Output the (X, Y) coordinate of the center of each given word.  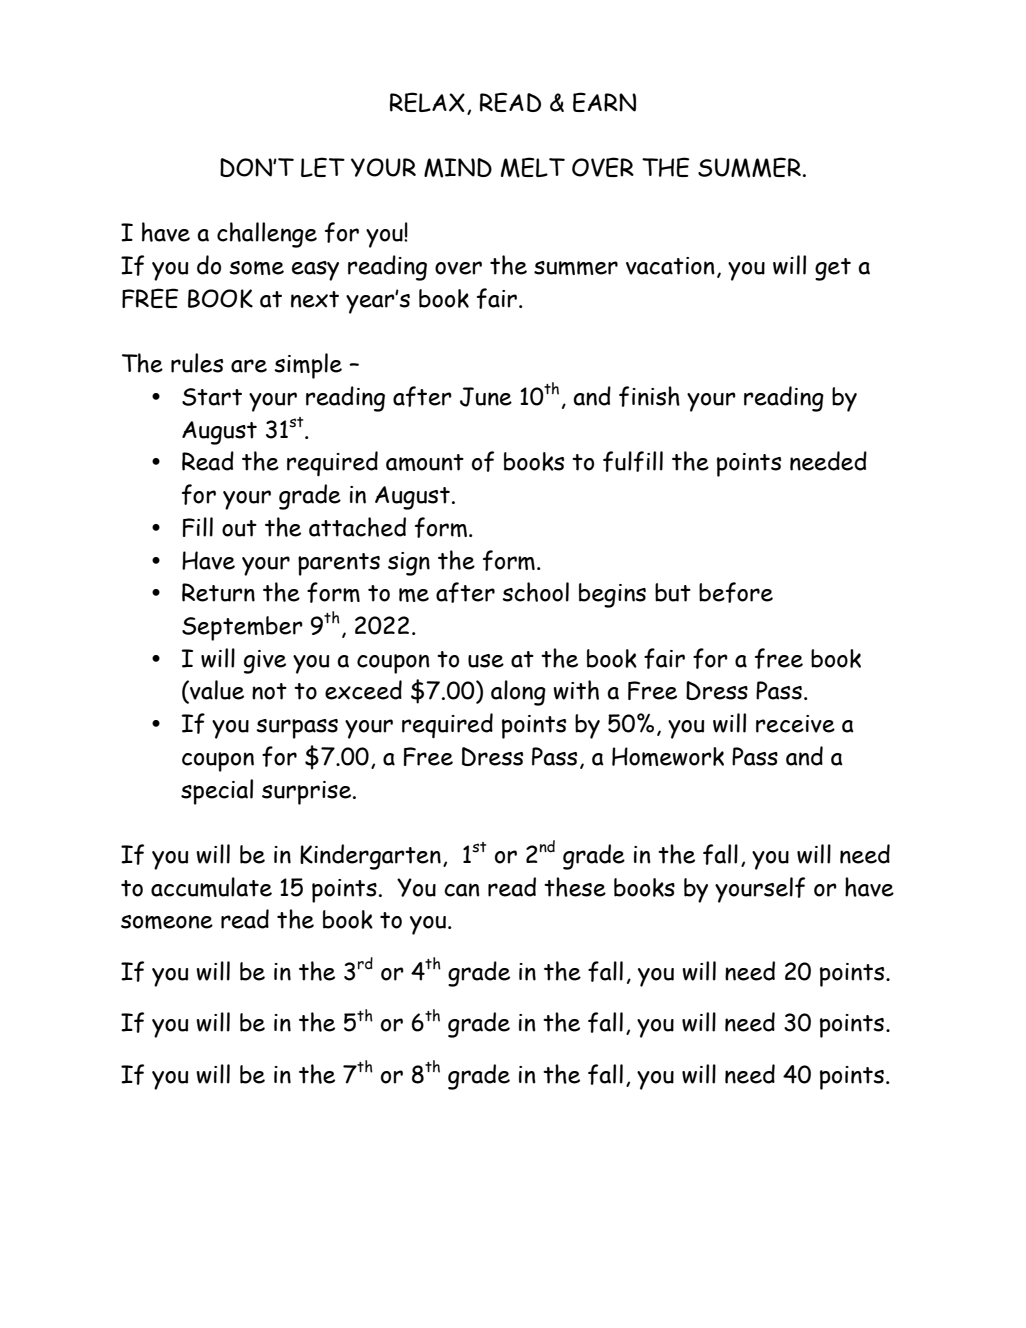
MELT (533, 167)
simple (308, 366)
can (462, 890)
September (242, 628)
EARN (604, 102)
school (535, 592)
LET (323, 167)
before (736, 592)
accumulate (211, 887)
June (486, 397)
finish (649, 396)
